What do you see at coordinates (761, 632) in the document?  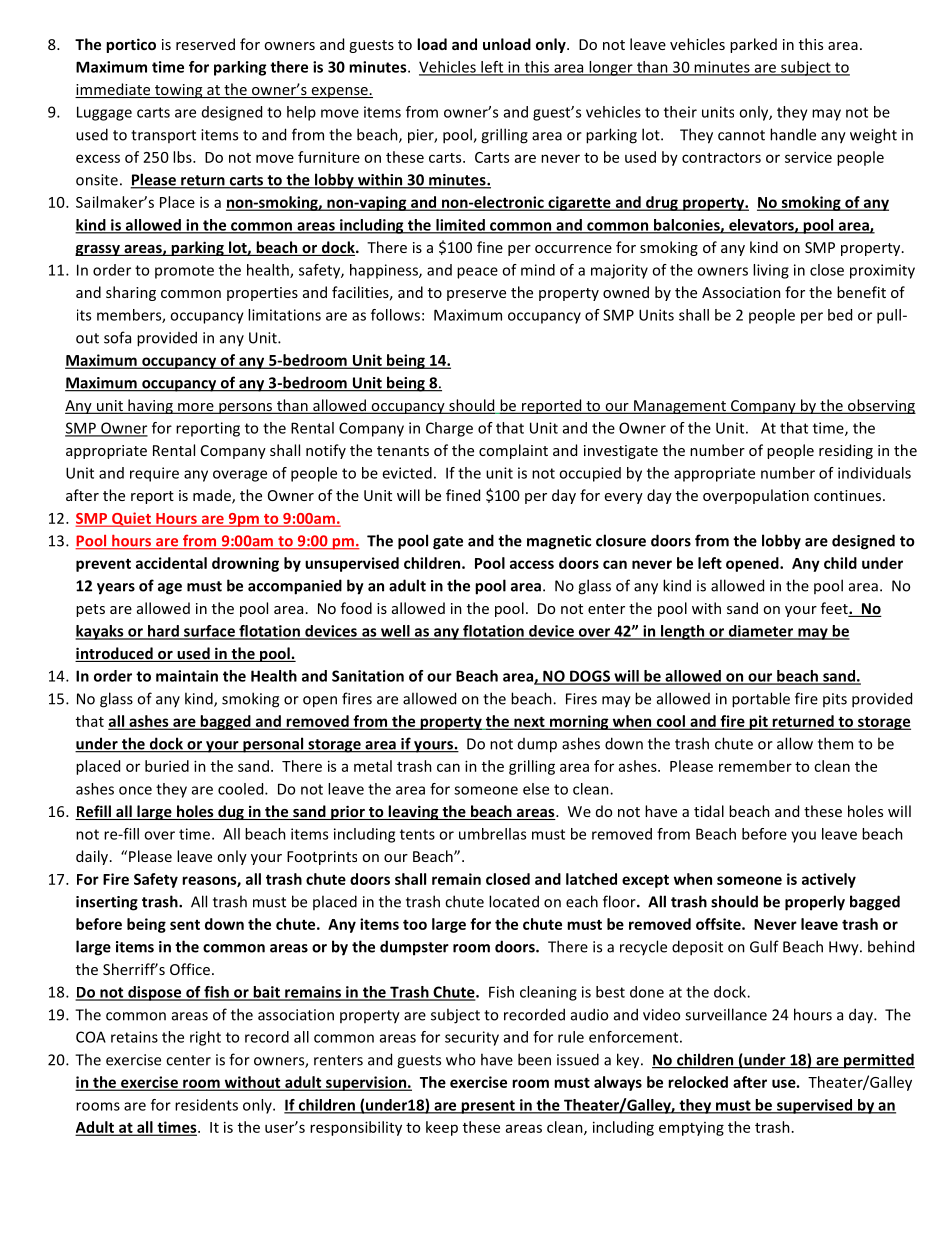 I see `diameter` at bounding box center [761, 632].
